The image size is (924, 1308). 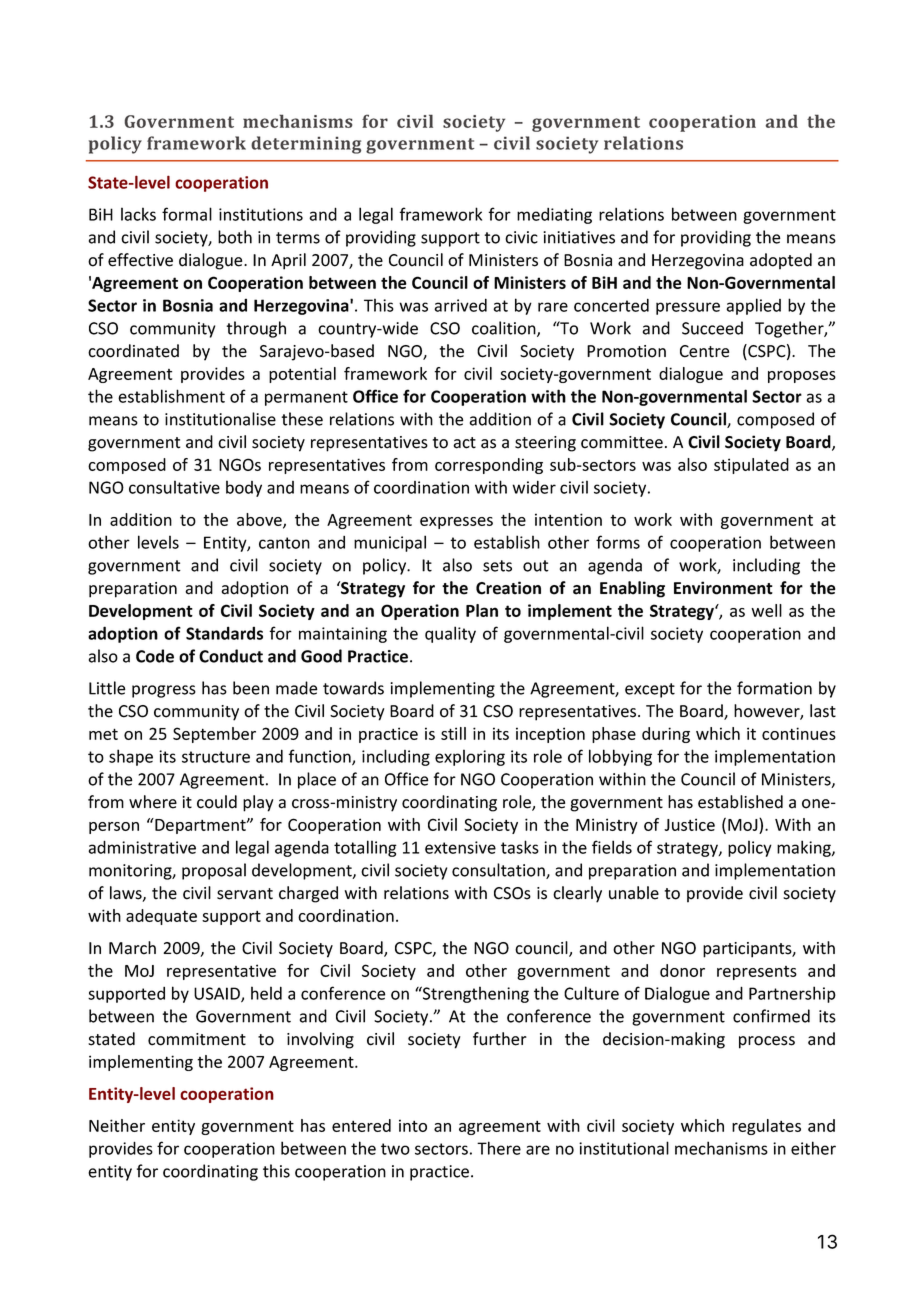 What do you see at coordinates (781, 261) in the page?
I see `adopted` at bounding box center [781, 261].
